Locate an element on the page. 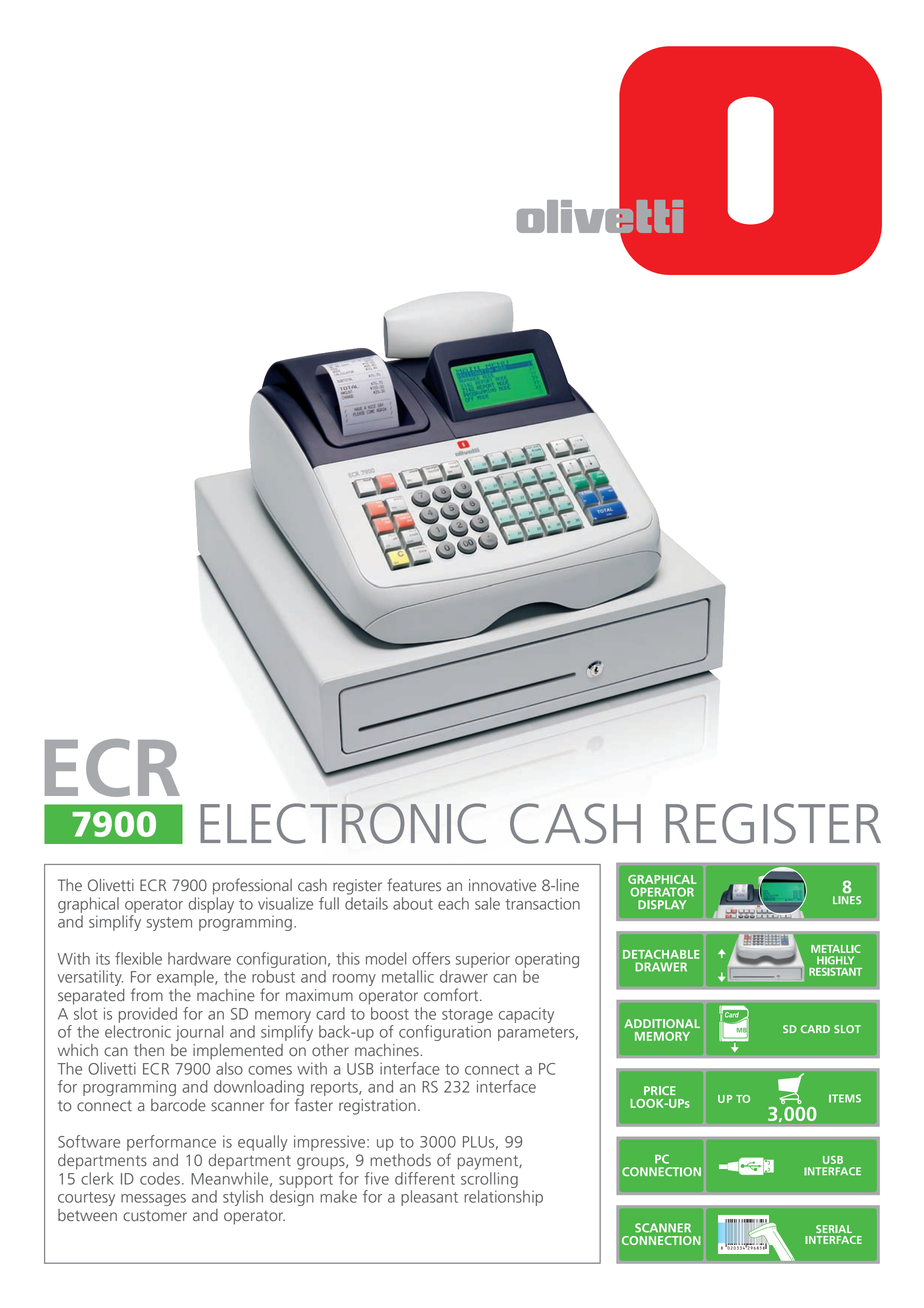  drawer is located at coordinates (464, 976).
